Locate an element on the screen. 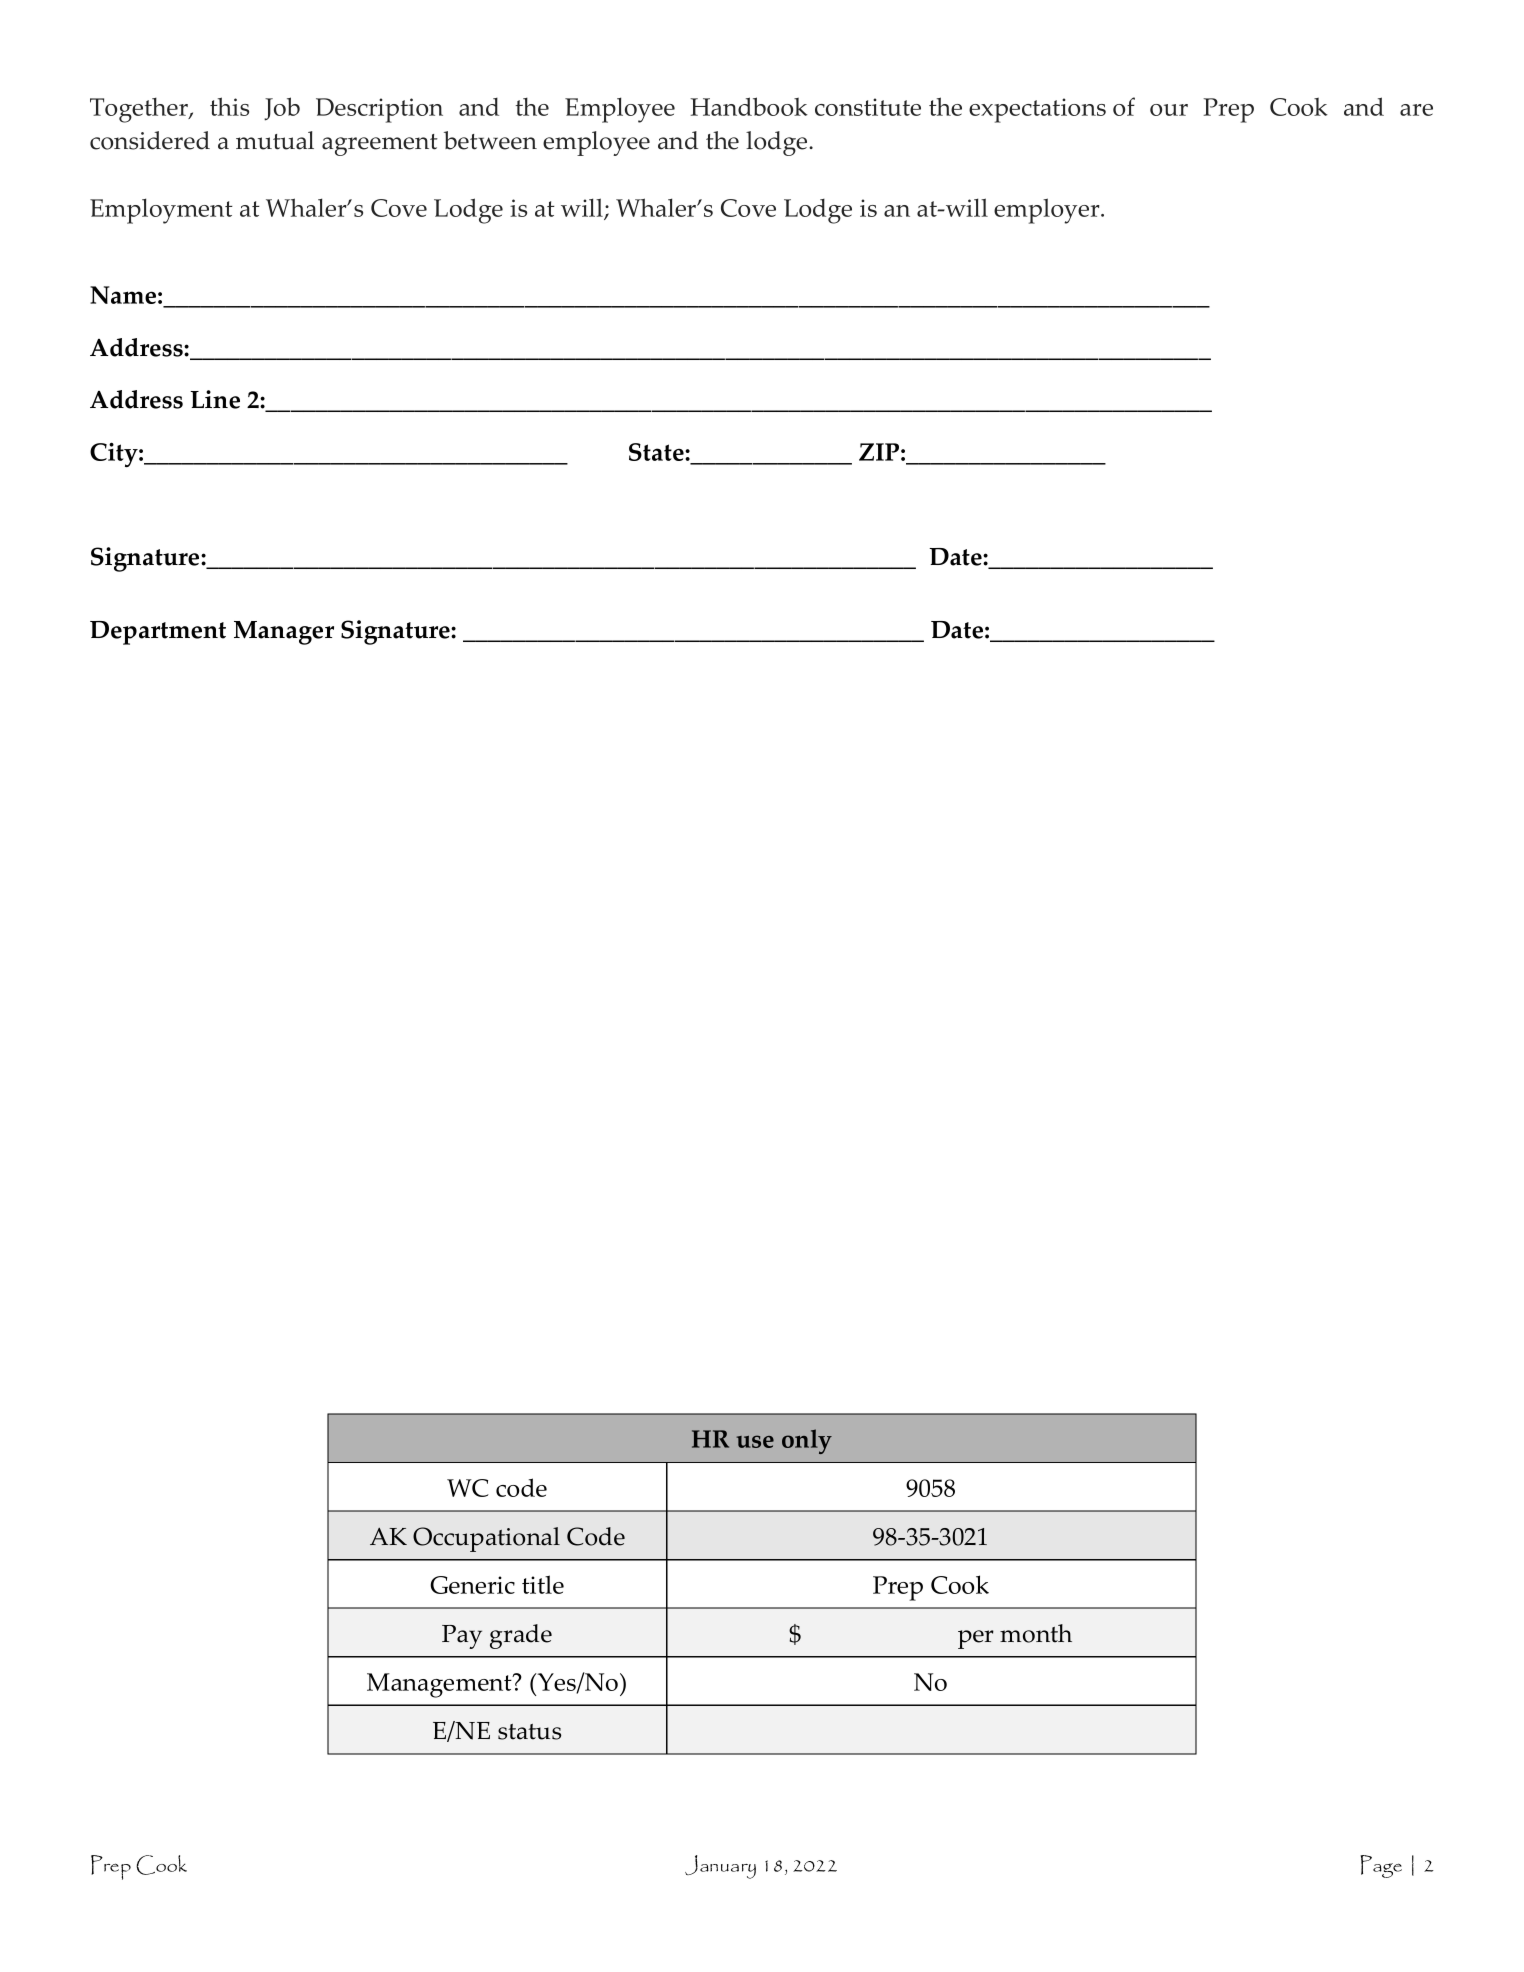 The image size is (1524, 1972). Handbook is located at coordinates (749, 106).
